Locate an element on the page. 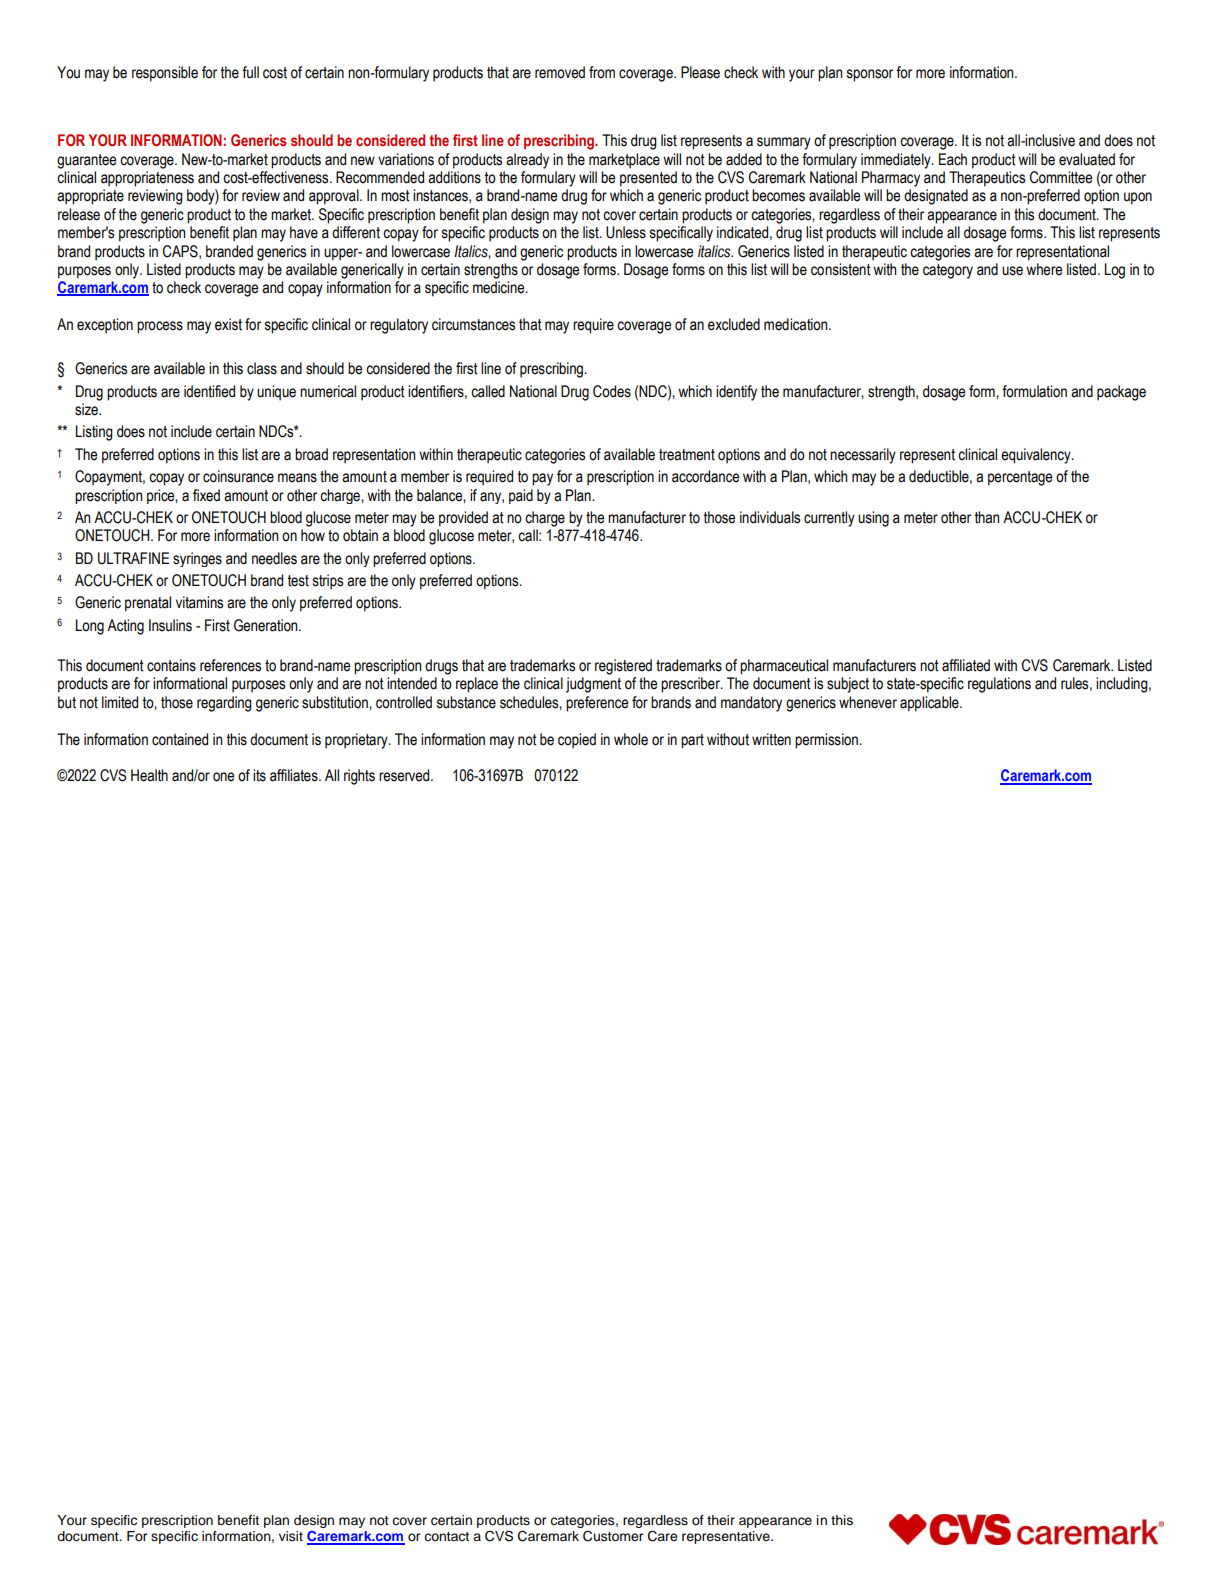 This page has height=1582, width=1223. permission is located at coordinates (827, 741).
